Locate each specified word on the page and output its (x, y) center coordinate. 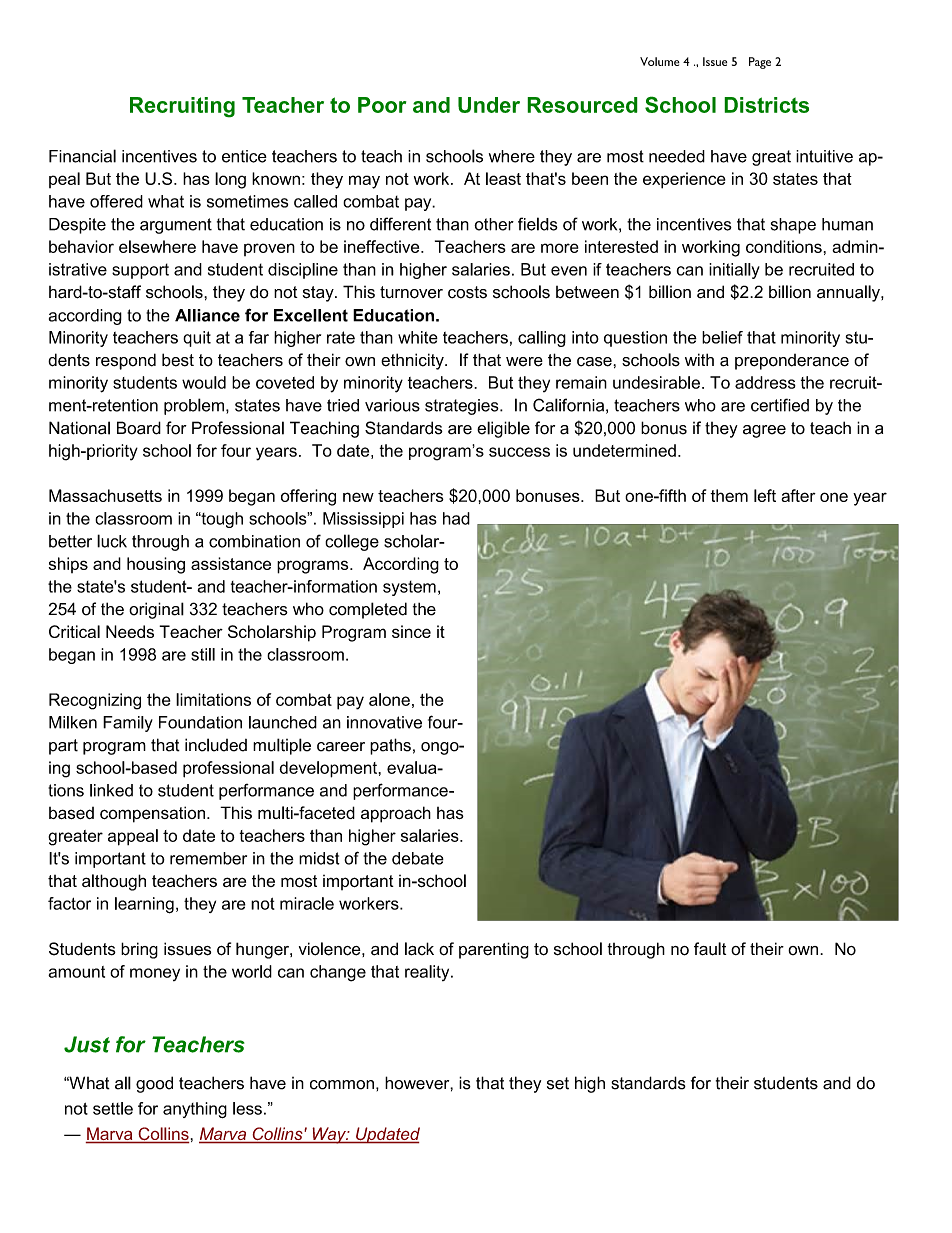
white (418, 337)
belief (722, 337)
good (154, 1084)
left (765, 495)
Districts (766, 105)
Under (489, 105)
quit (197, 339)
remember (208, 858)
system (409, 588)
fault (710, 949)
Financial (82, 156)
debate (418, 858)
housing (156, 565)
